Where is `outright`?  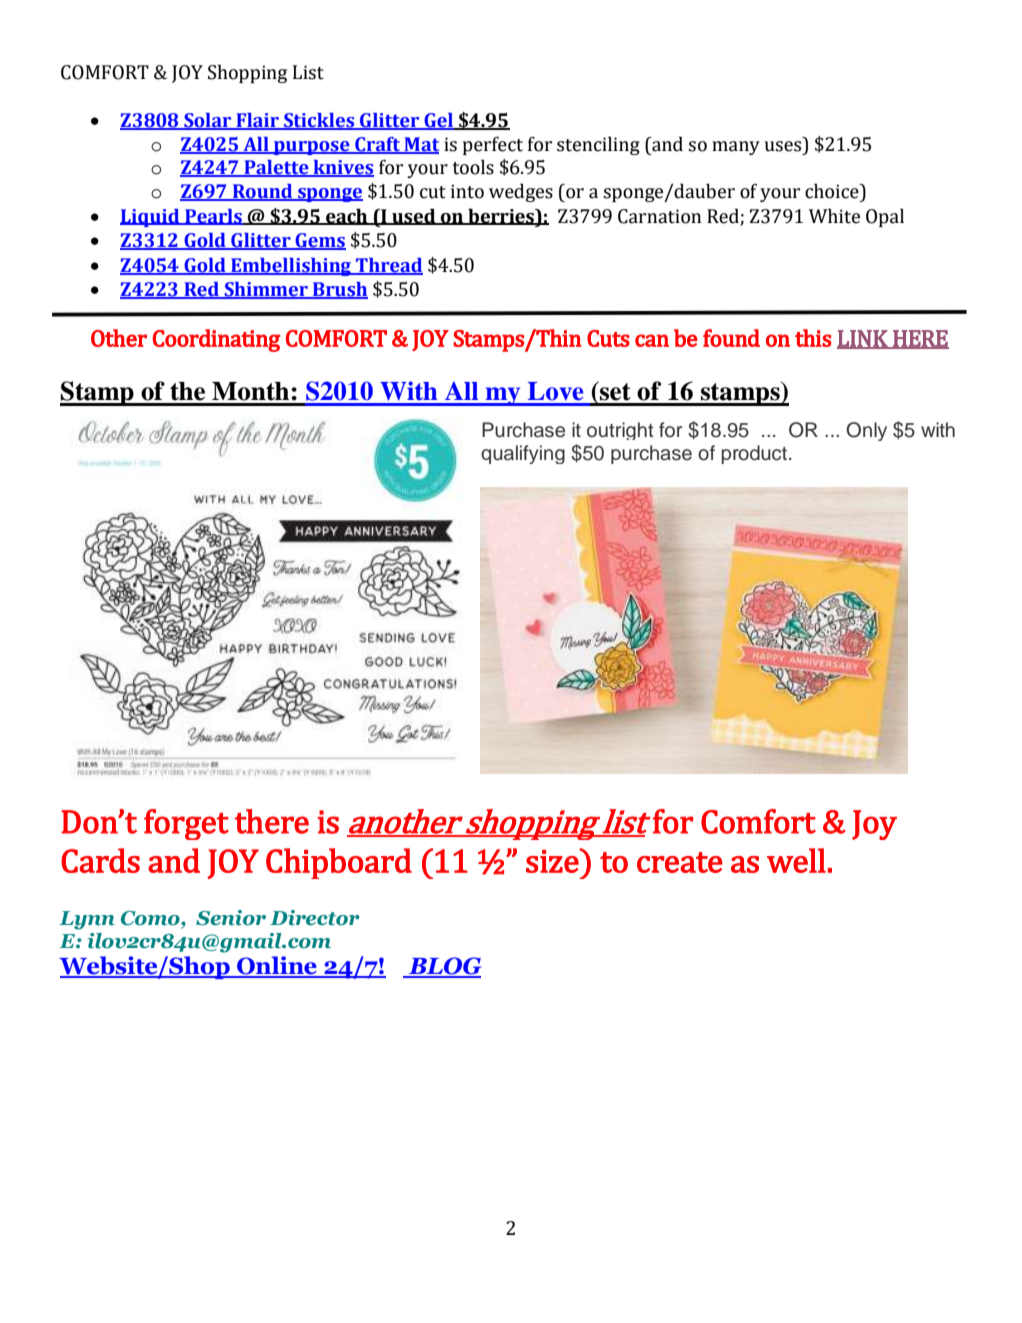 outright is located at coordinates (620, 431).
